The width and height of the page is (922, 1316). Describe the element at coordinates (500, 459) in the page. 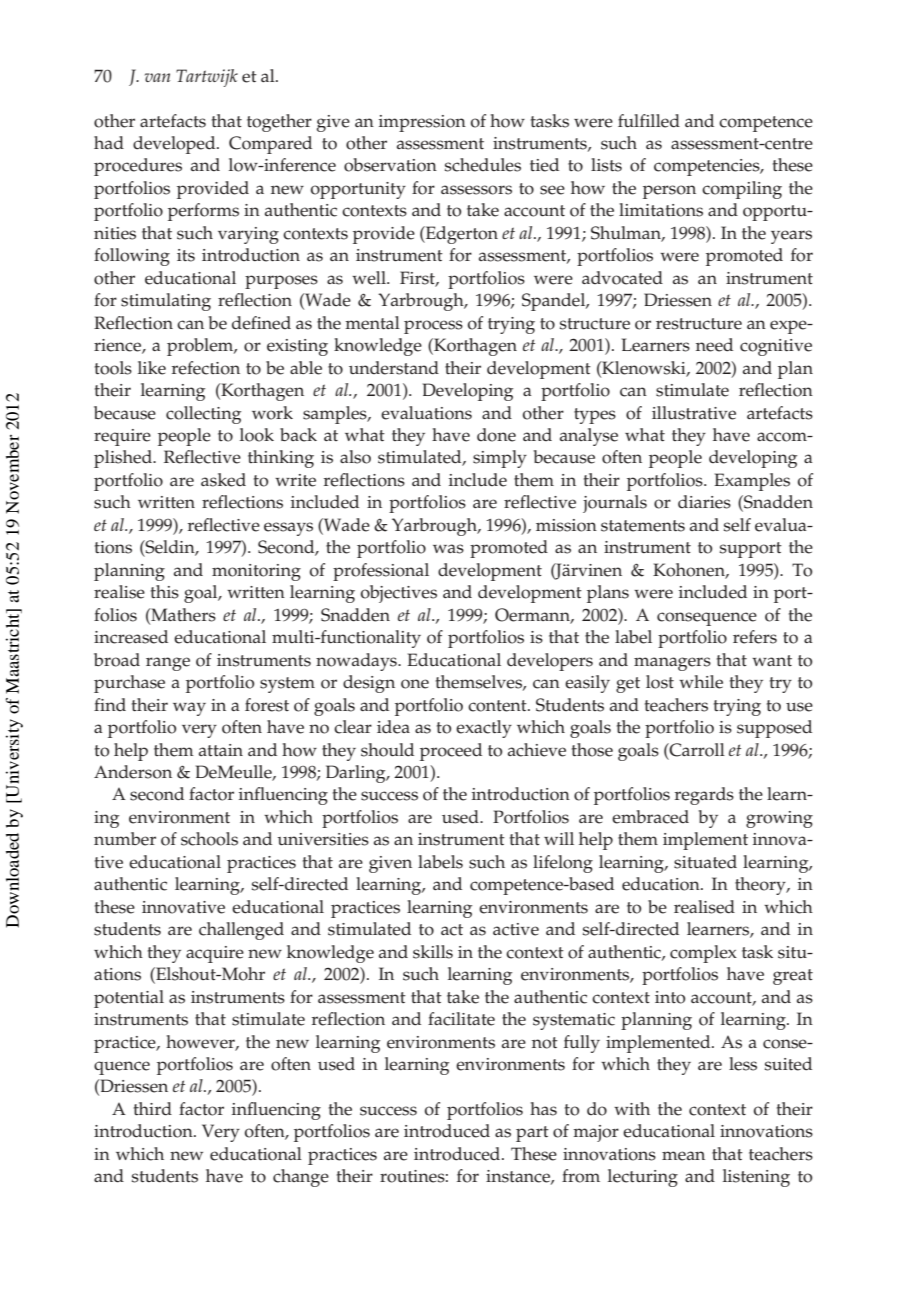

I see `simply` at that location.
